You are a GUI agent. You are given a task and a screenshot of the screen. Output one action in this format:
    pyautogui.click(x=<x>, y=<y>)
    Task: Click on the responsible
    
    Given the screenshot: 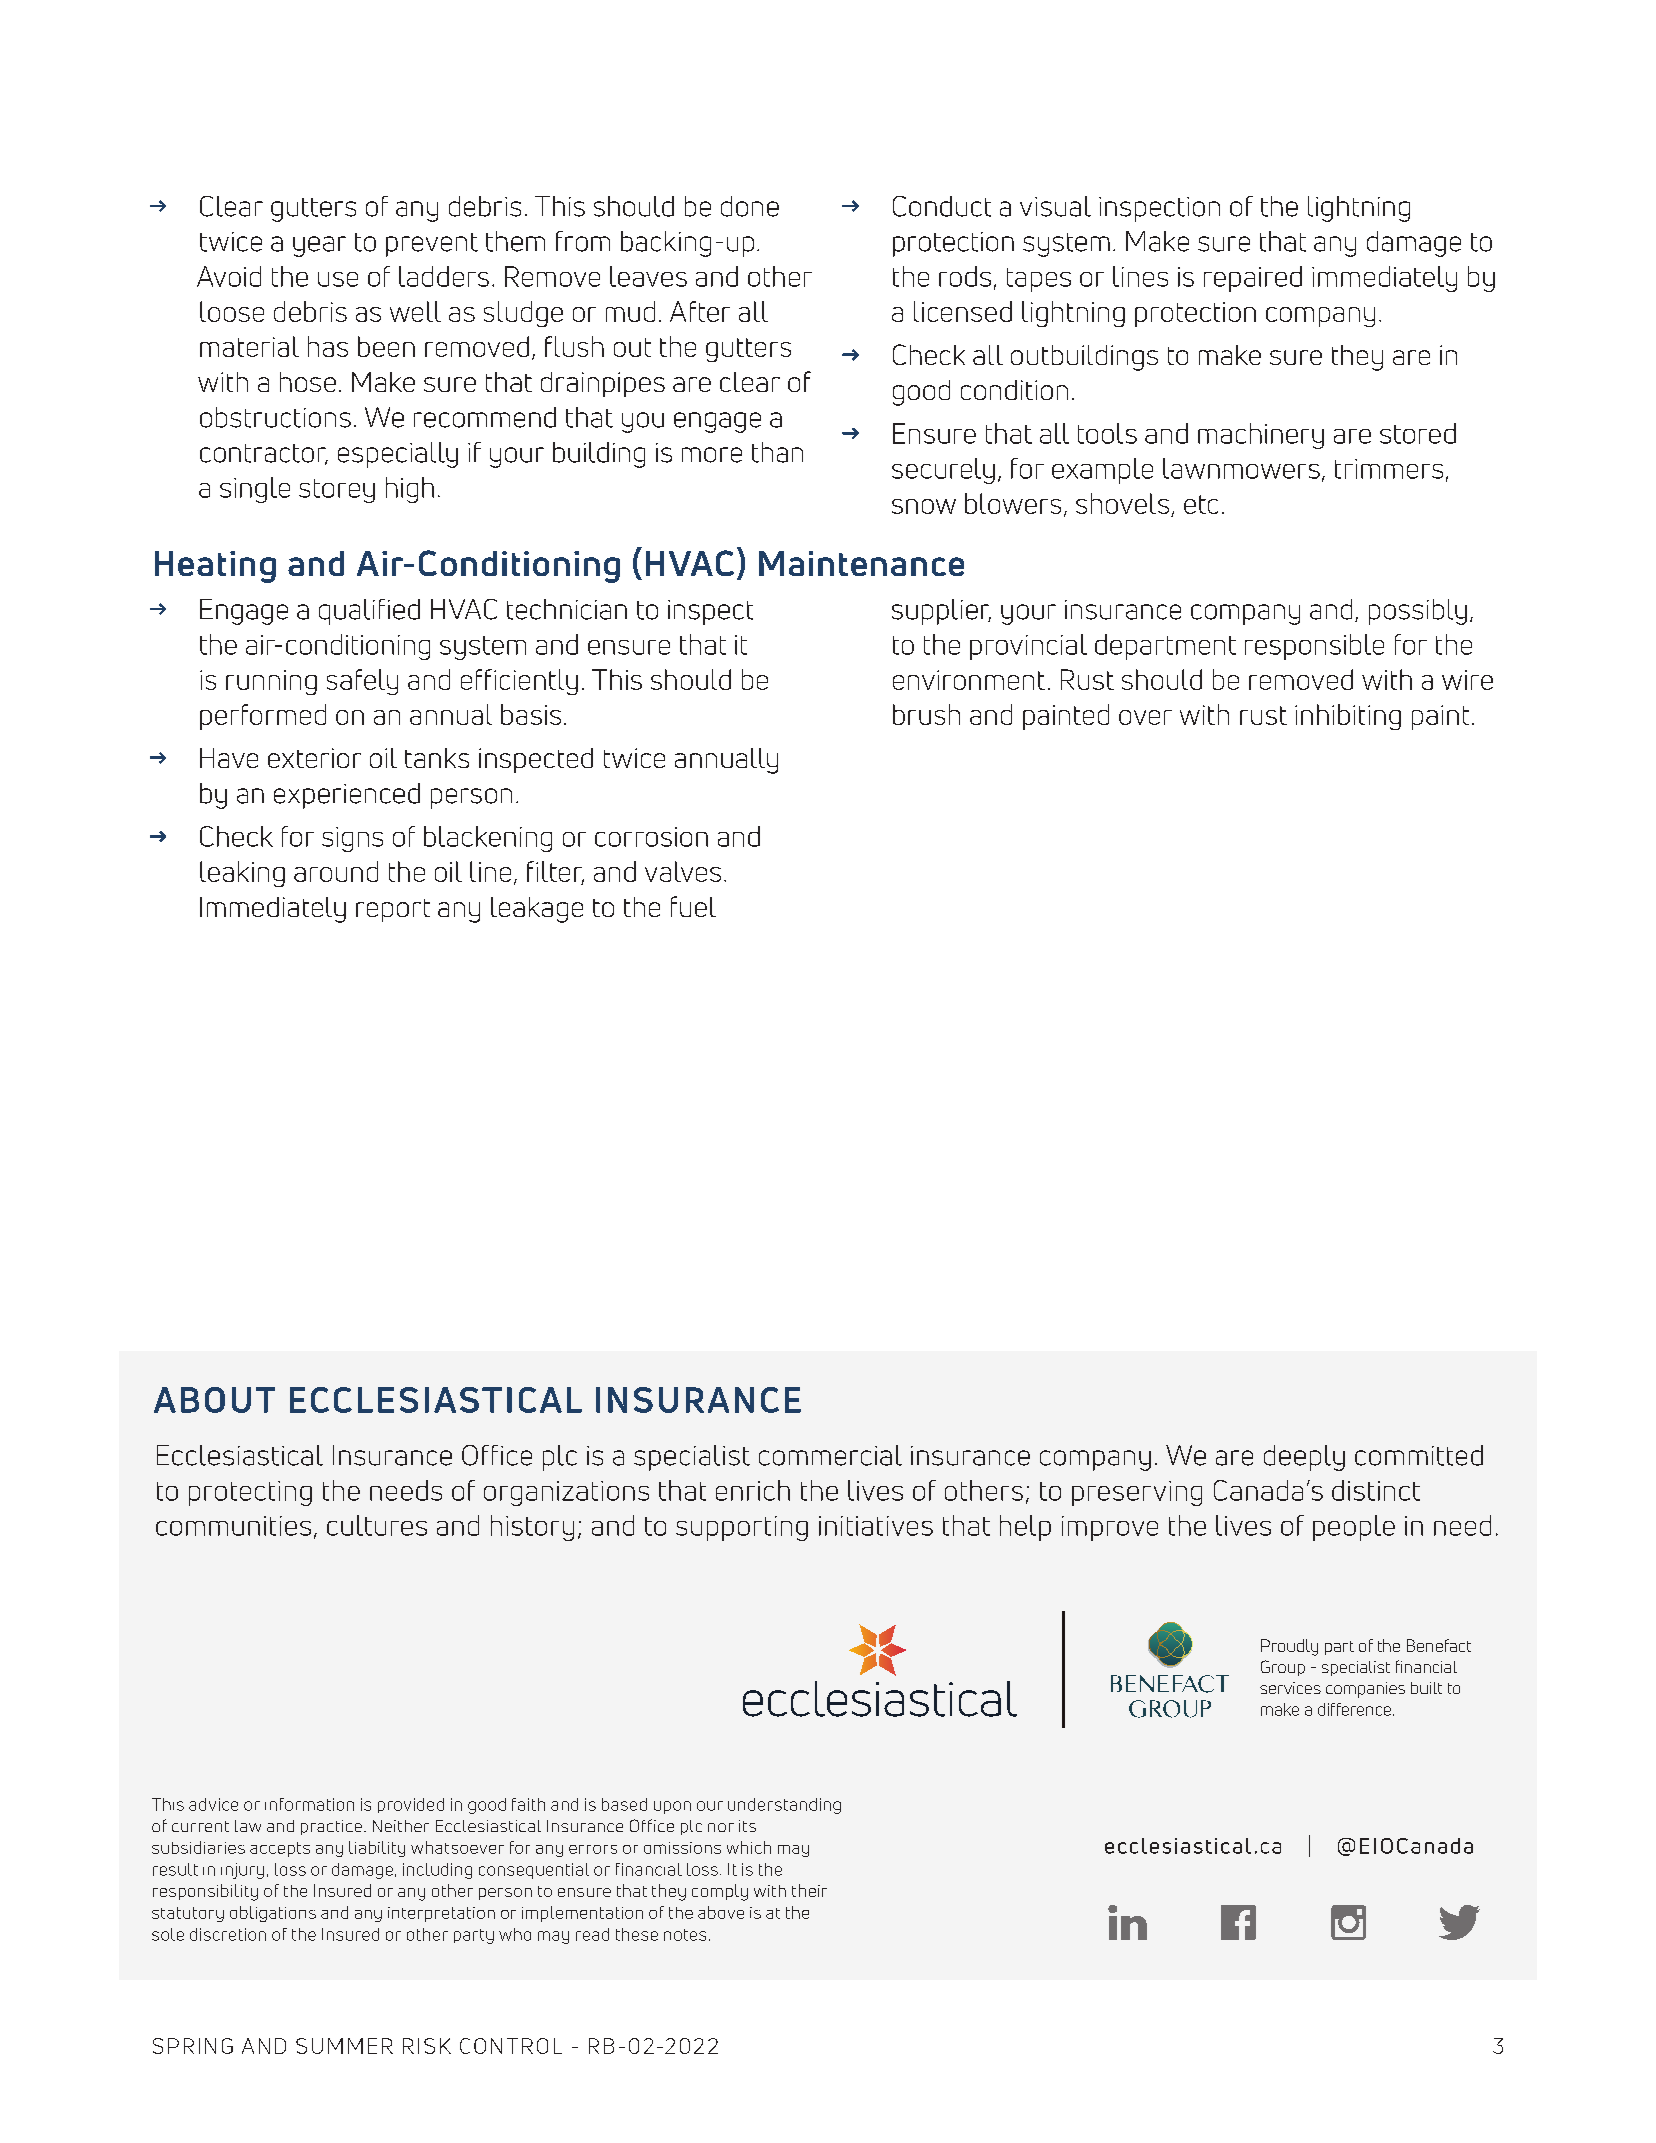 What is the action you would take?
    pyautogui.click(x=1314, y=647)
